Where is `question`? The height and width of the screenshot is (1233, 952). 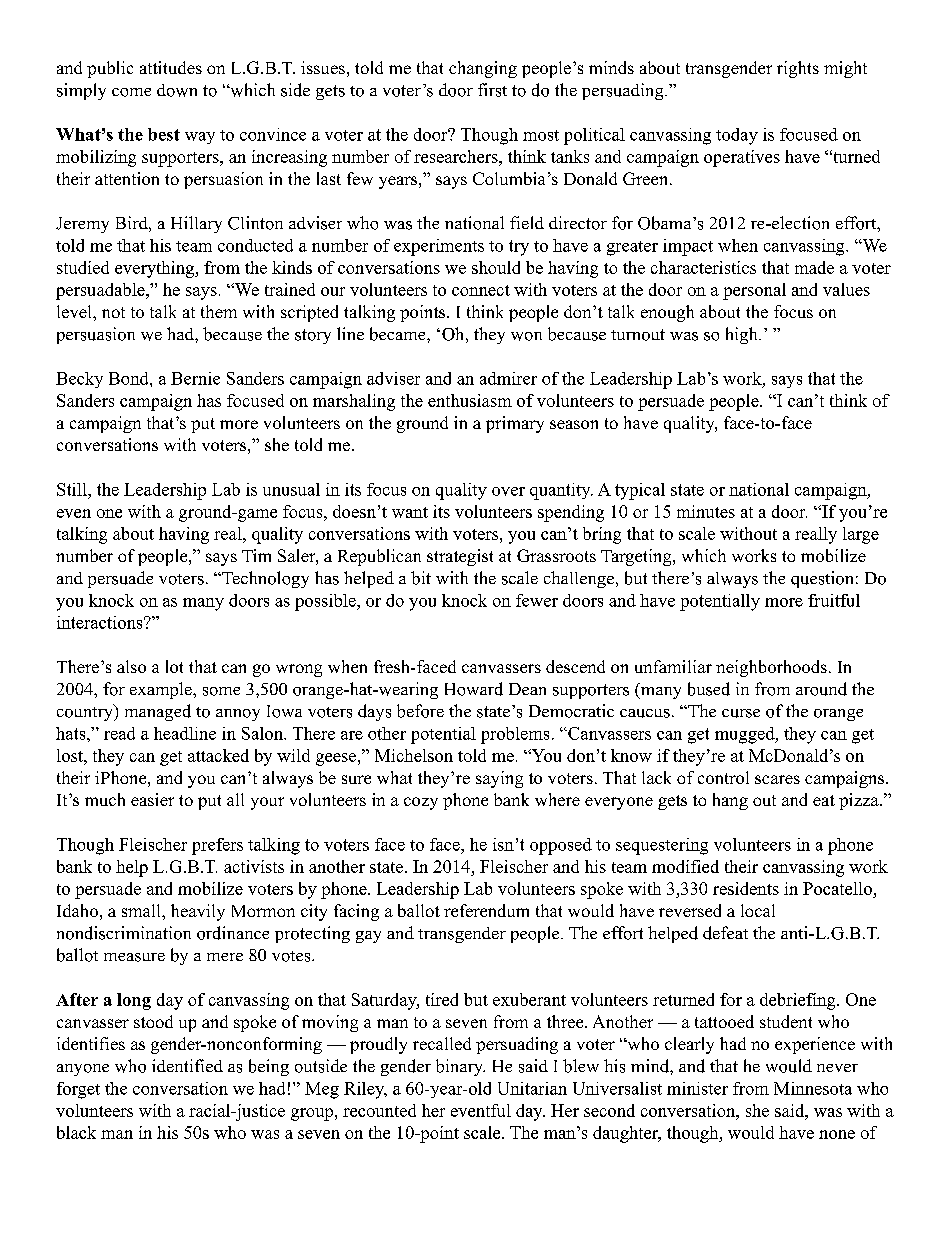 question is located at coordinates (822, 579).
